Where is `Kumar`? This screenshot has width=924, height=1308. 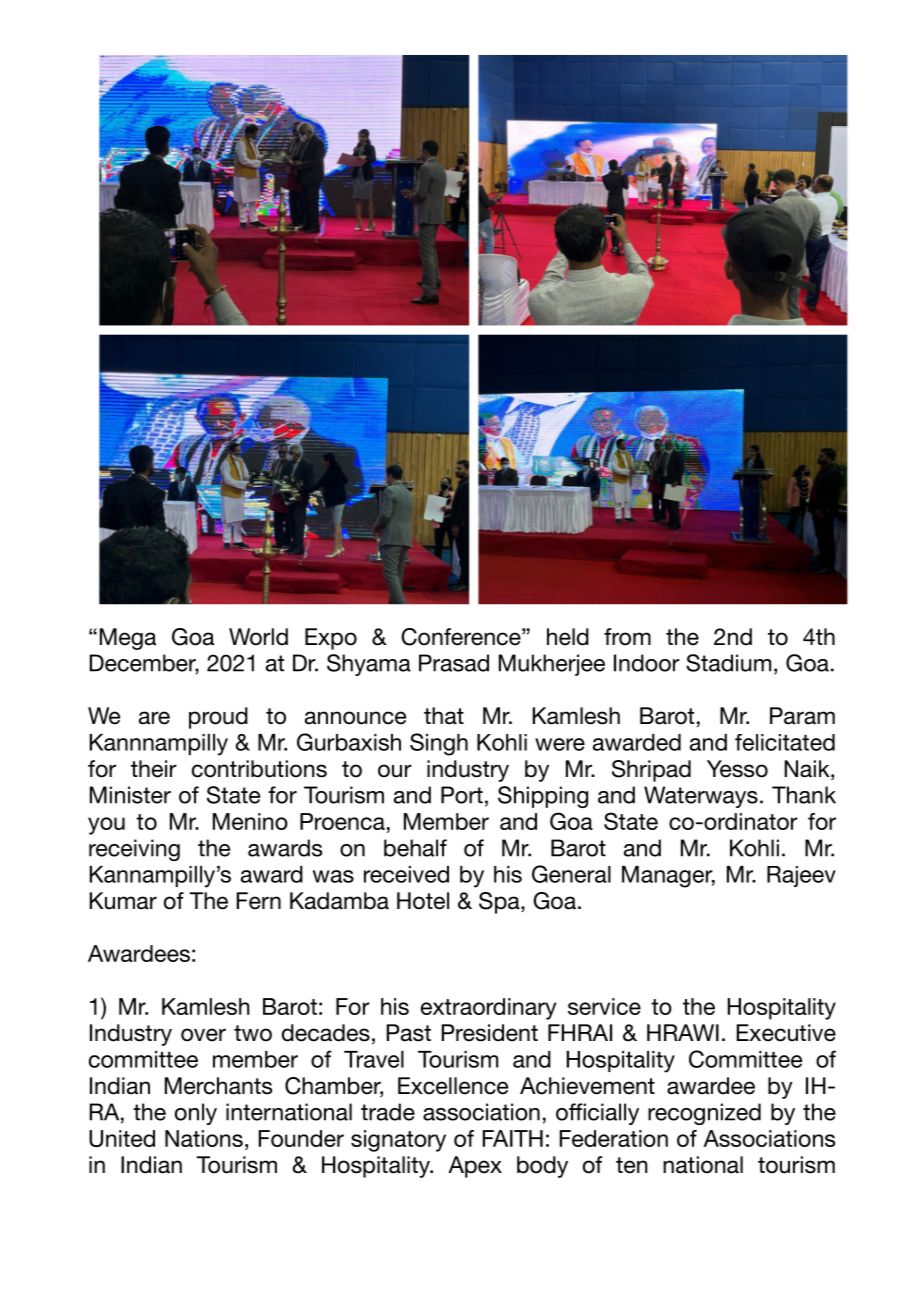
Kumar is located at coordinates (123, 901).
